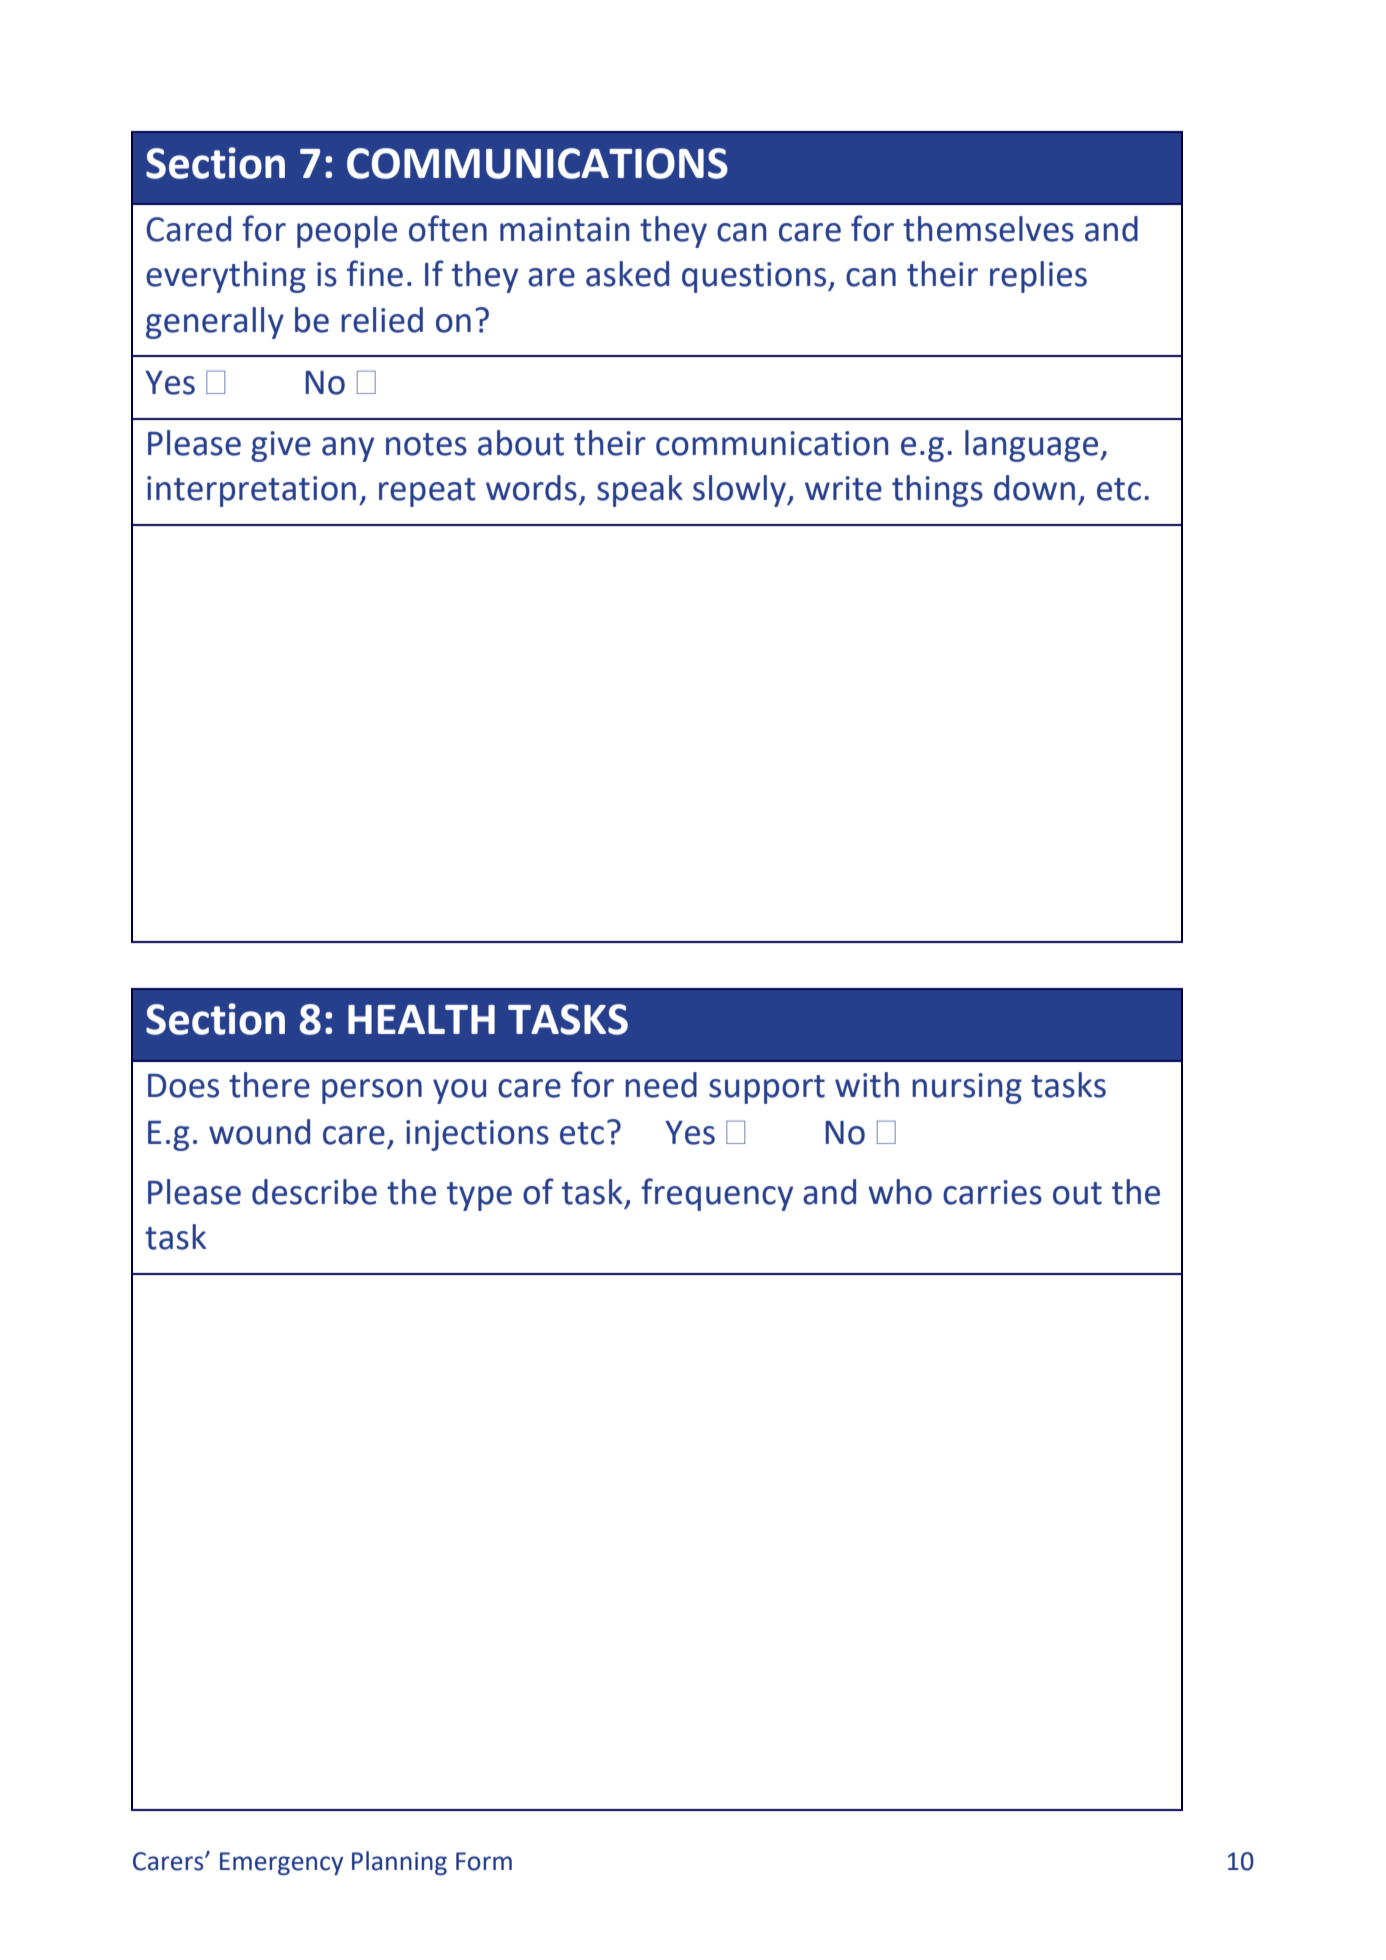 This screenshot has height=1960, width=1386. I want to click on things, so click(937, 491).
